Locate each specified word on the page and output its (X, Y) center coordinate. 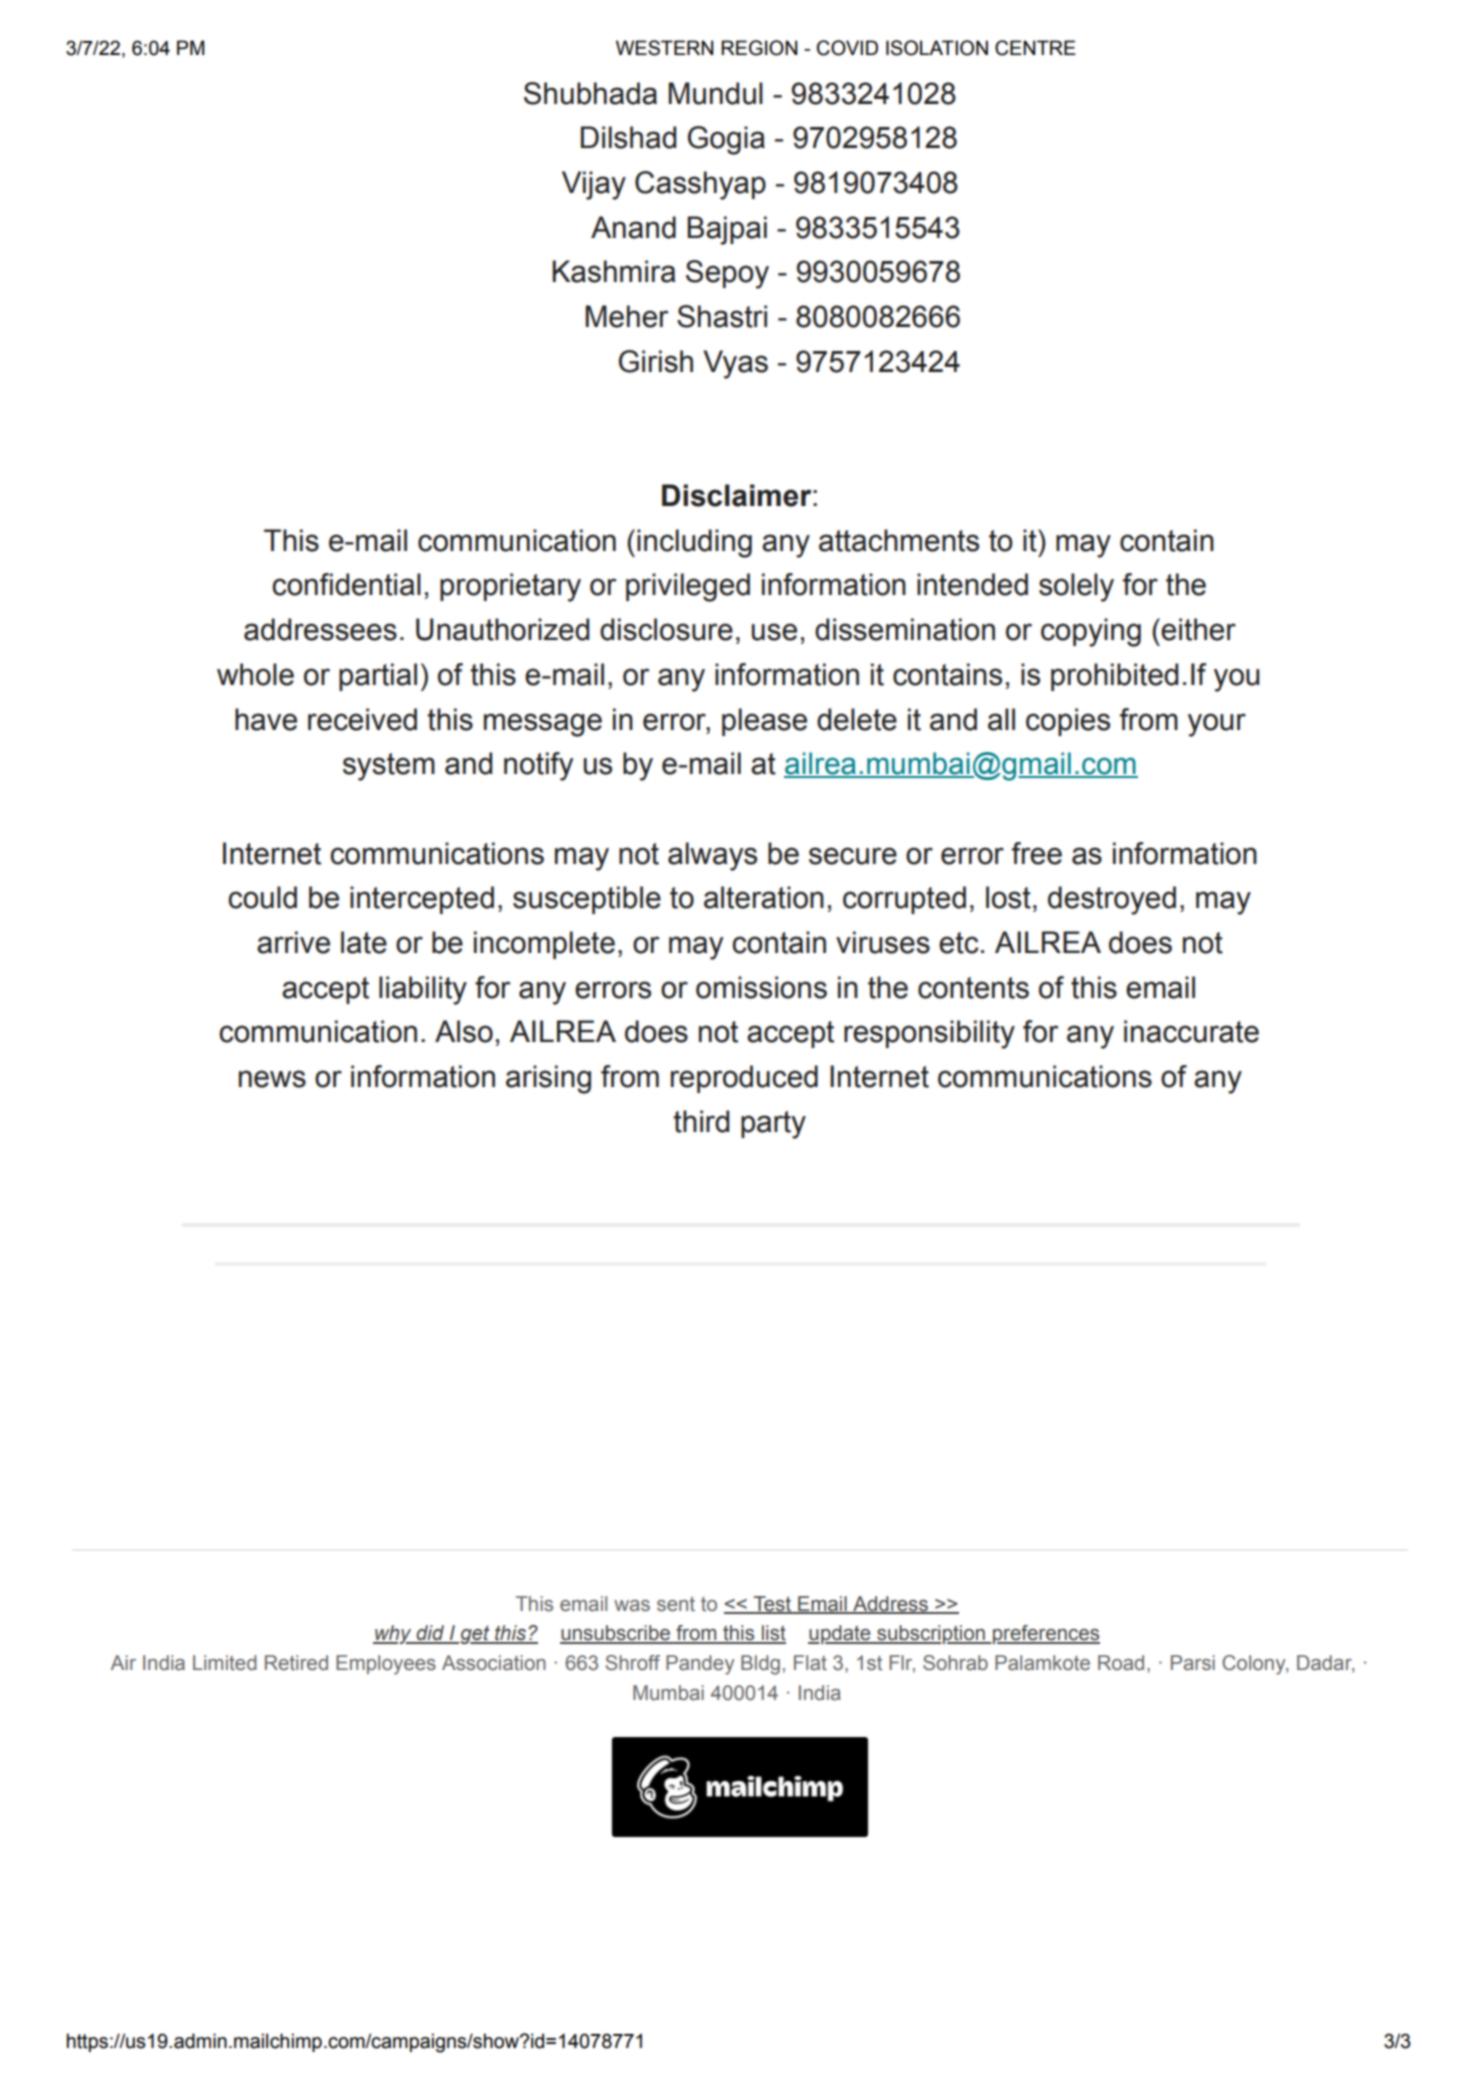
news (272, 1079)
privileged (688, 587)
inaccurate (1191, 1031)
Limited (225, 1663)
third (701, 1121)
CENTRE (1035, 48)
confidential (346, 584)
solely (1076, 587)
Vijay (594, 185)
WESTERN (664, 48)
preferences (1045, 1634)
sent (676, 1604)
